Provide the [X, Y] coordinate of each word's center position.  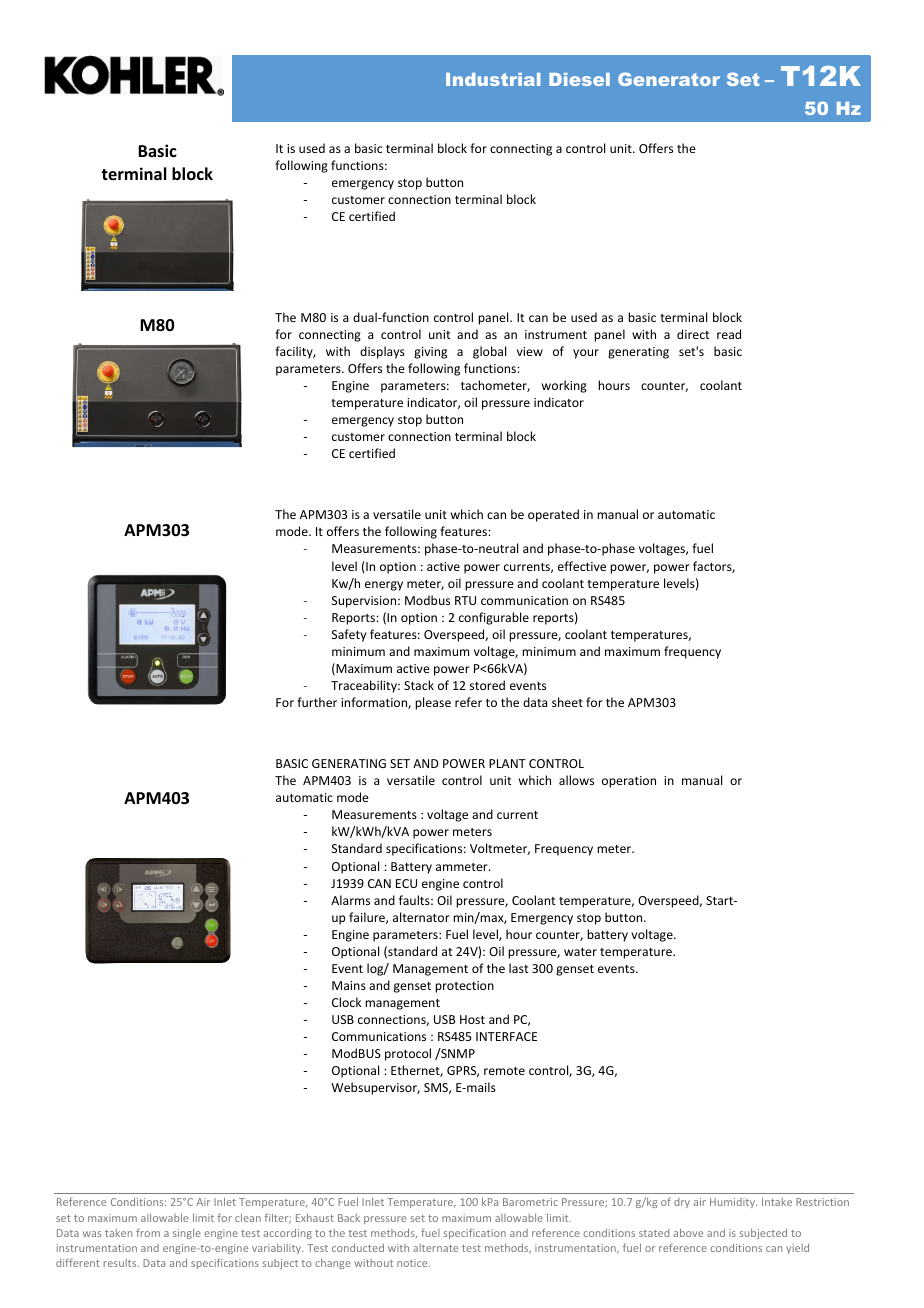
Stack [419, 685]
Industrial [493, 79]
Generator [669, 79]
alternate [435, 1248]
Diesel [579, 79]
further [317, 702]
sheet [567, 702]
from [148, 1232]
